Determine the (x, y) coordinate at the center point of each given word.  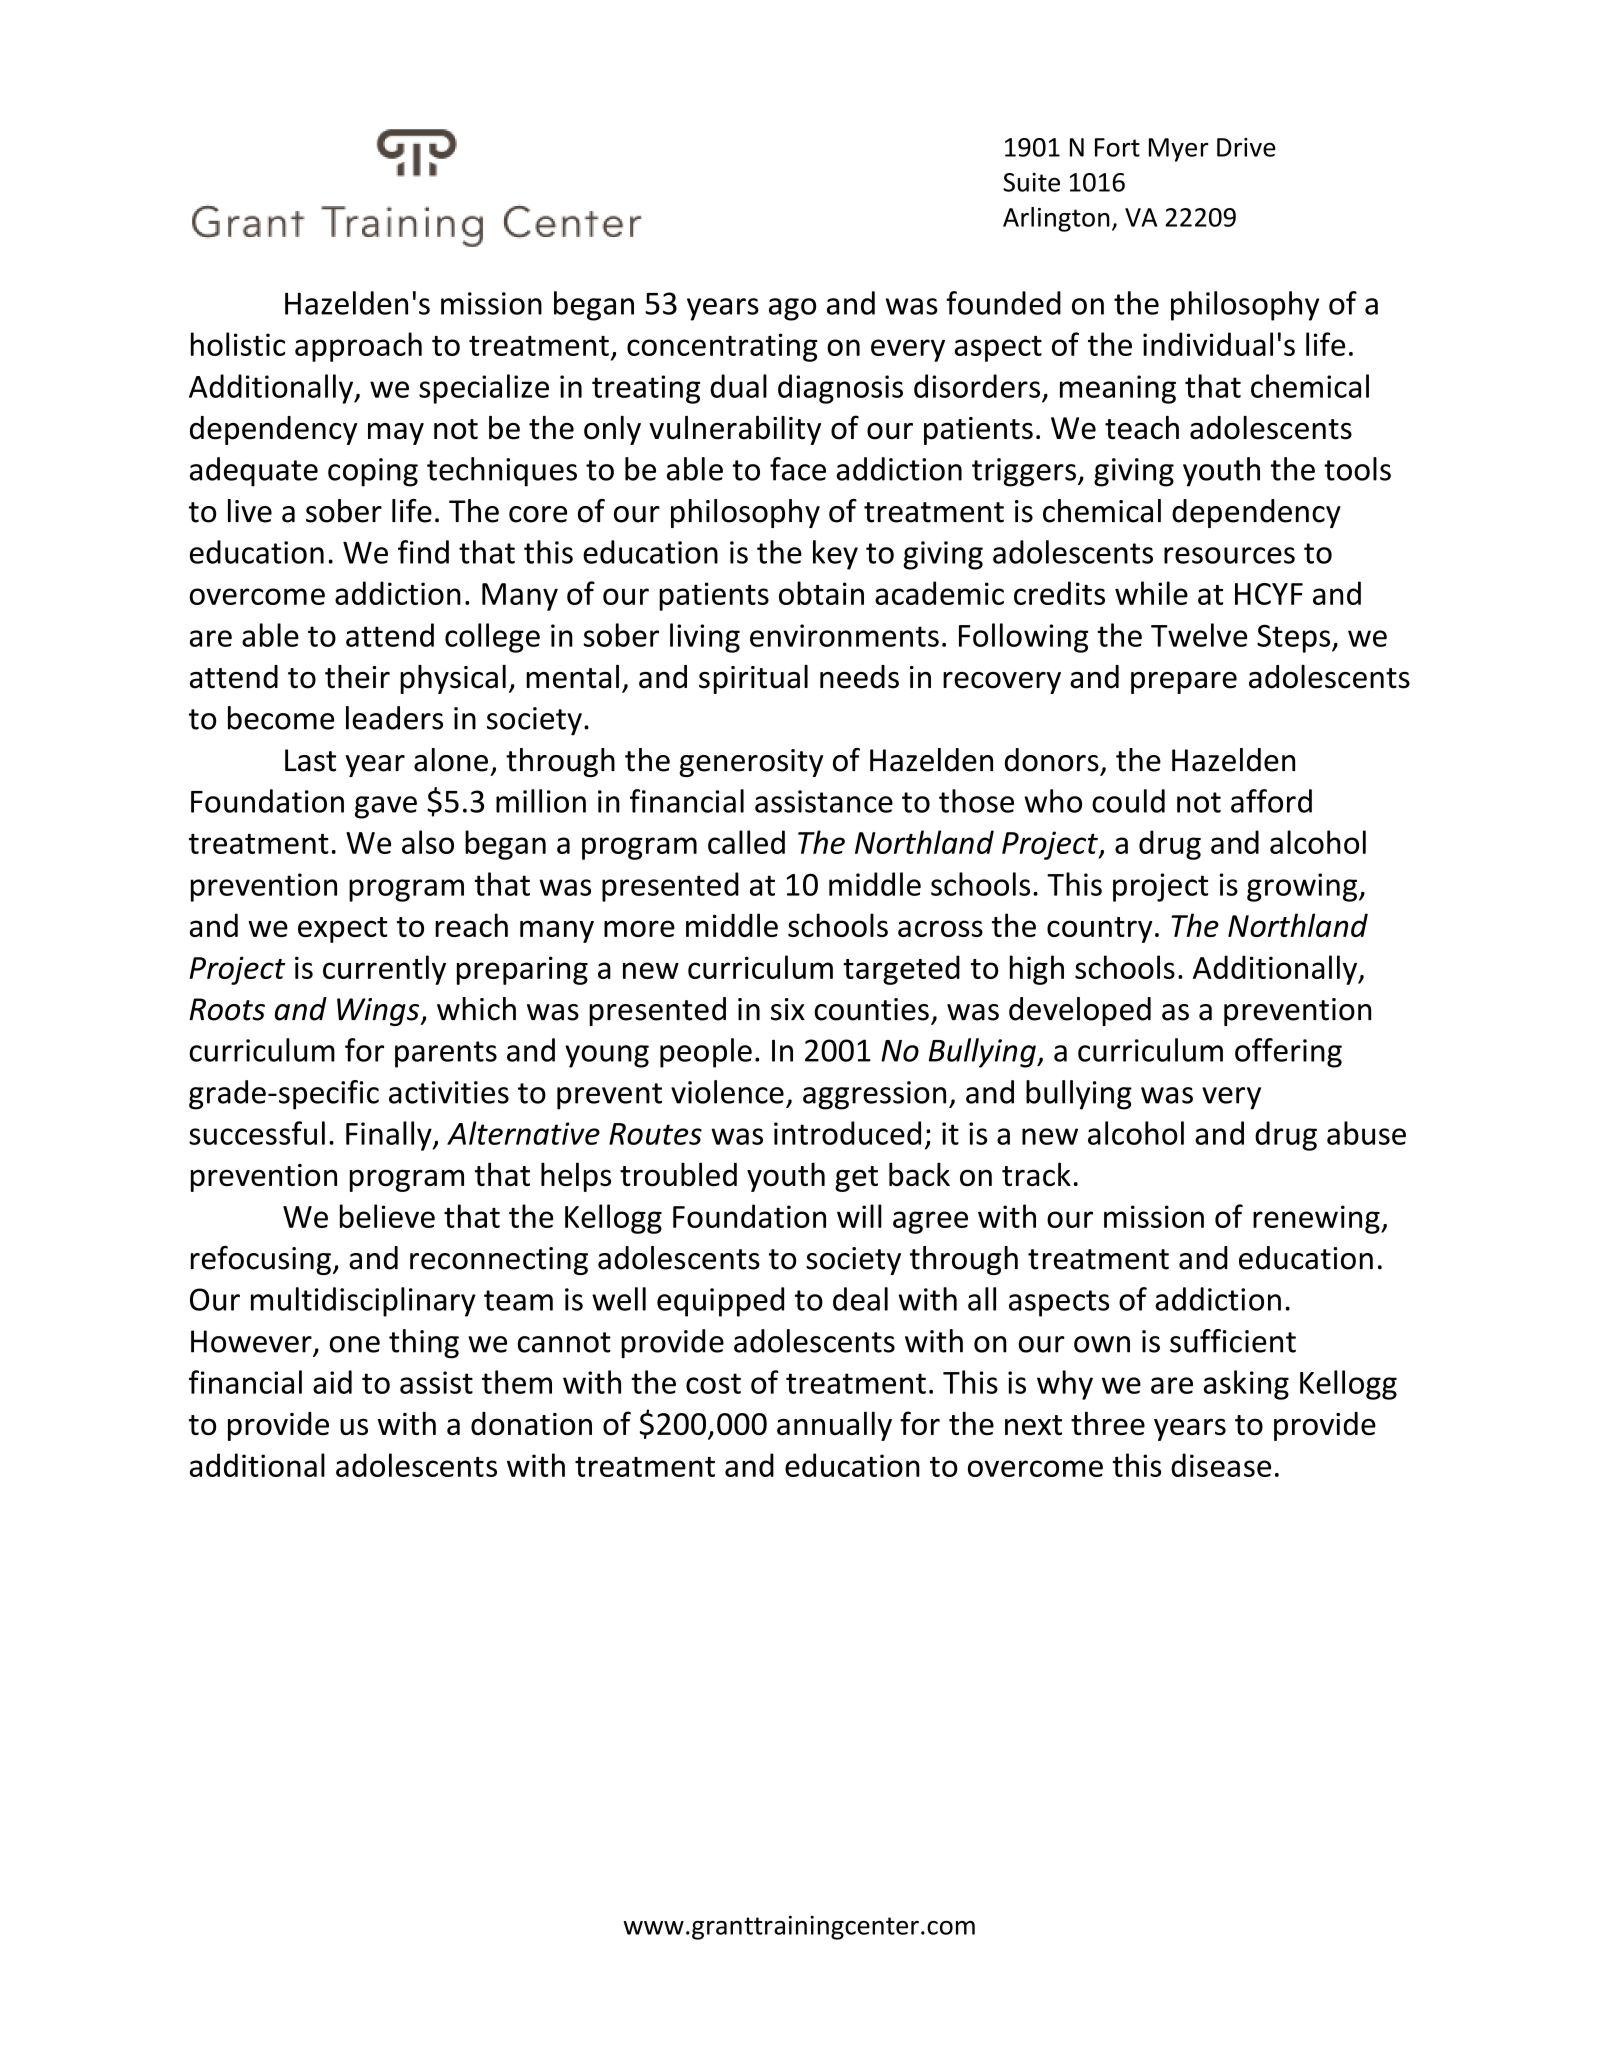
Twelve (1199, 635)
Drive (1246, 147)
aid (332, 1382)
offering (1288, 1053)
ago (792, 309)
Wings (379, 1012)
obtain (821, 593)
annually (834, 1426)
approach (358, 347)
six (788, 1009)
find (423, 552)
